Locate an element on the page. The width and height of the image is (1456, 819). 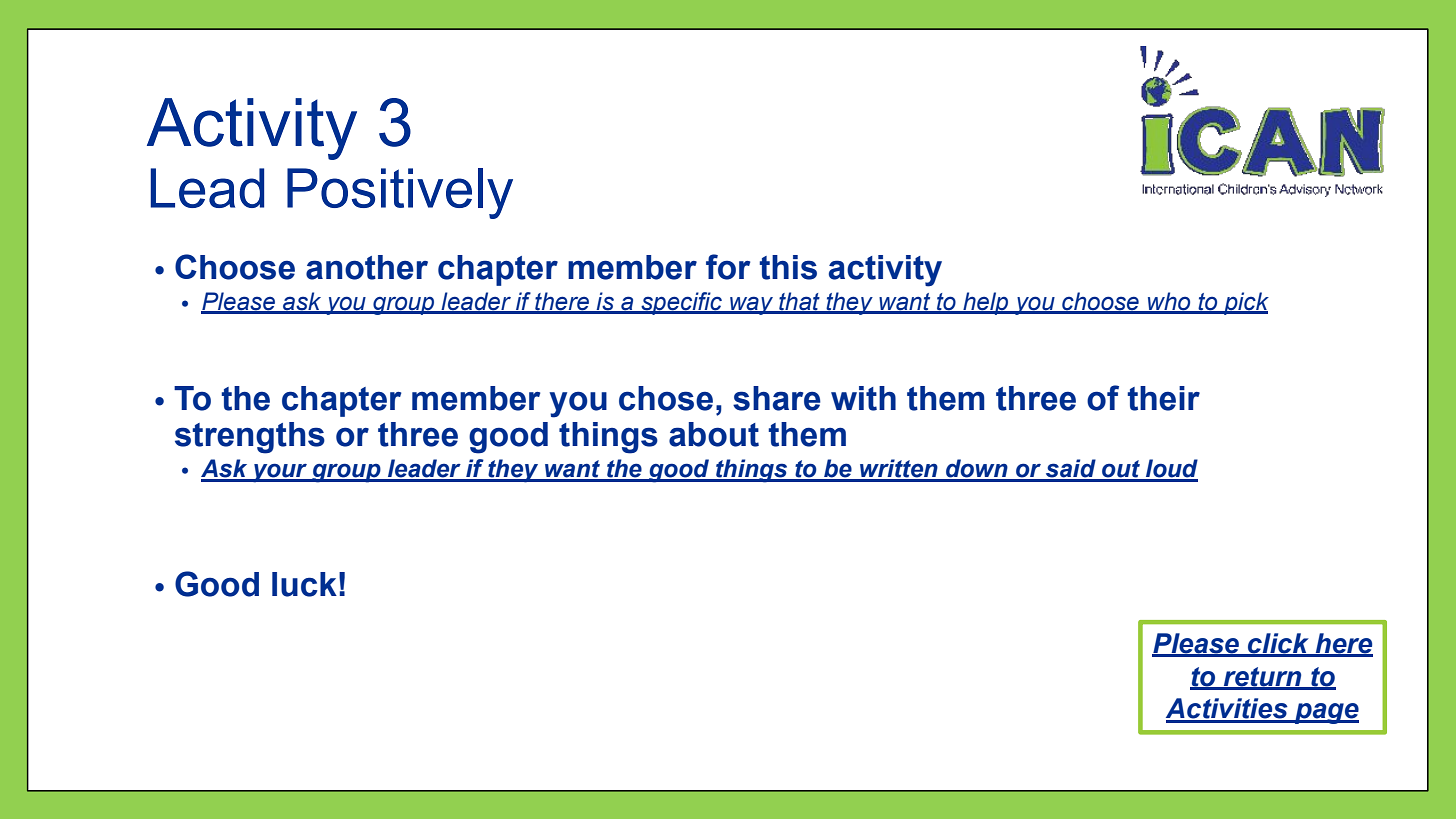
about is located at coordinates (714, 434).
